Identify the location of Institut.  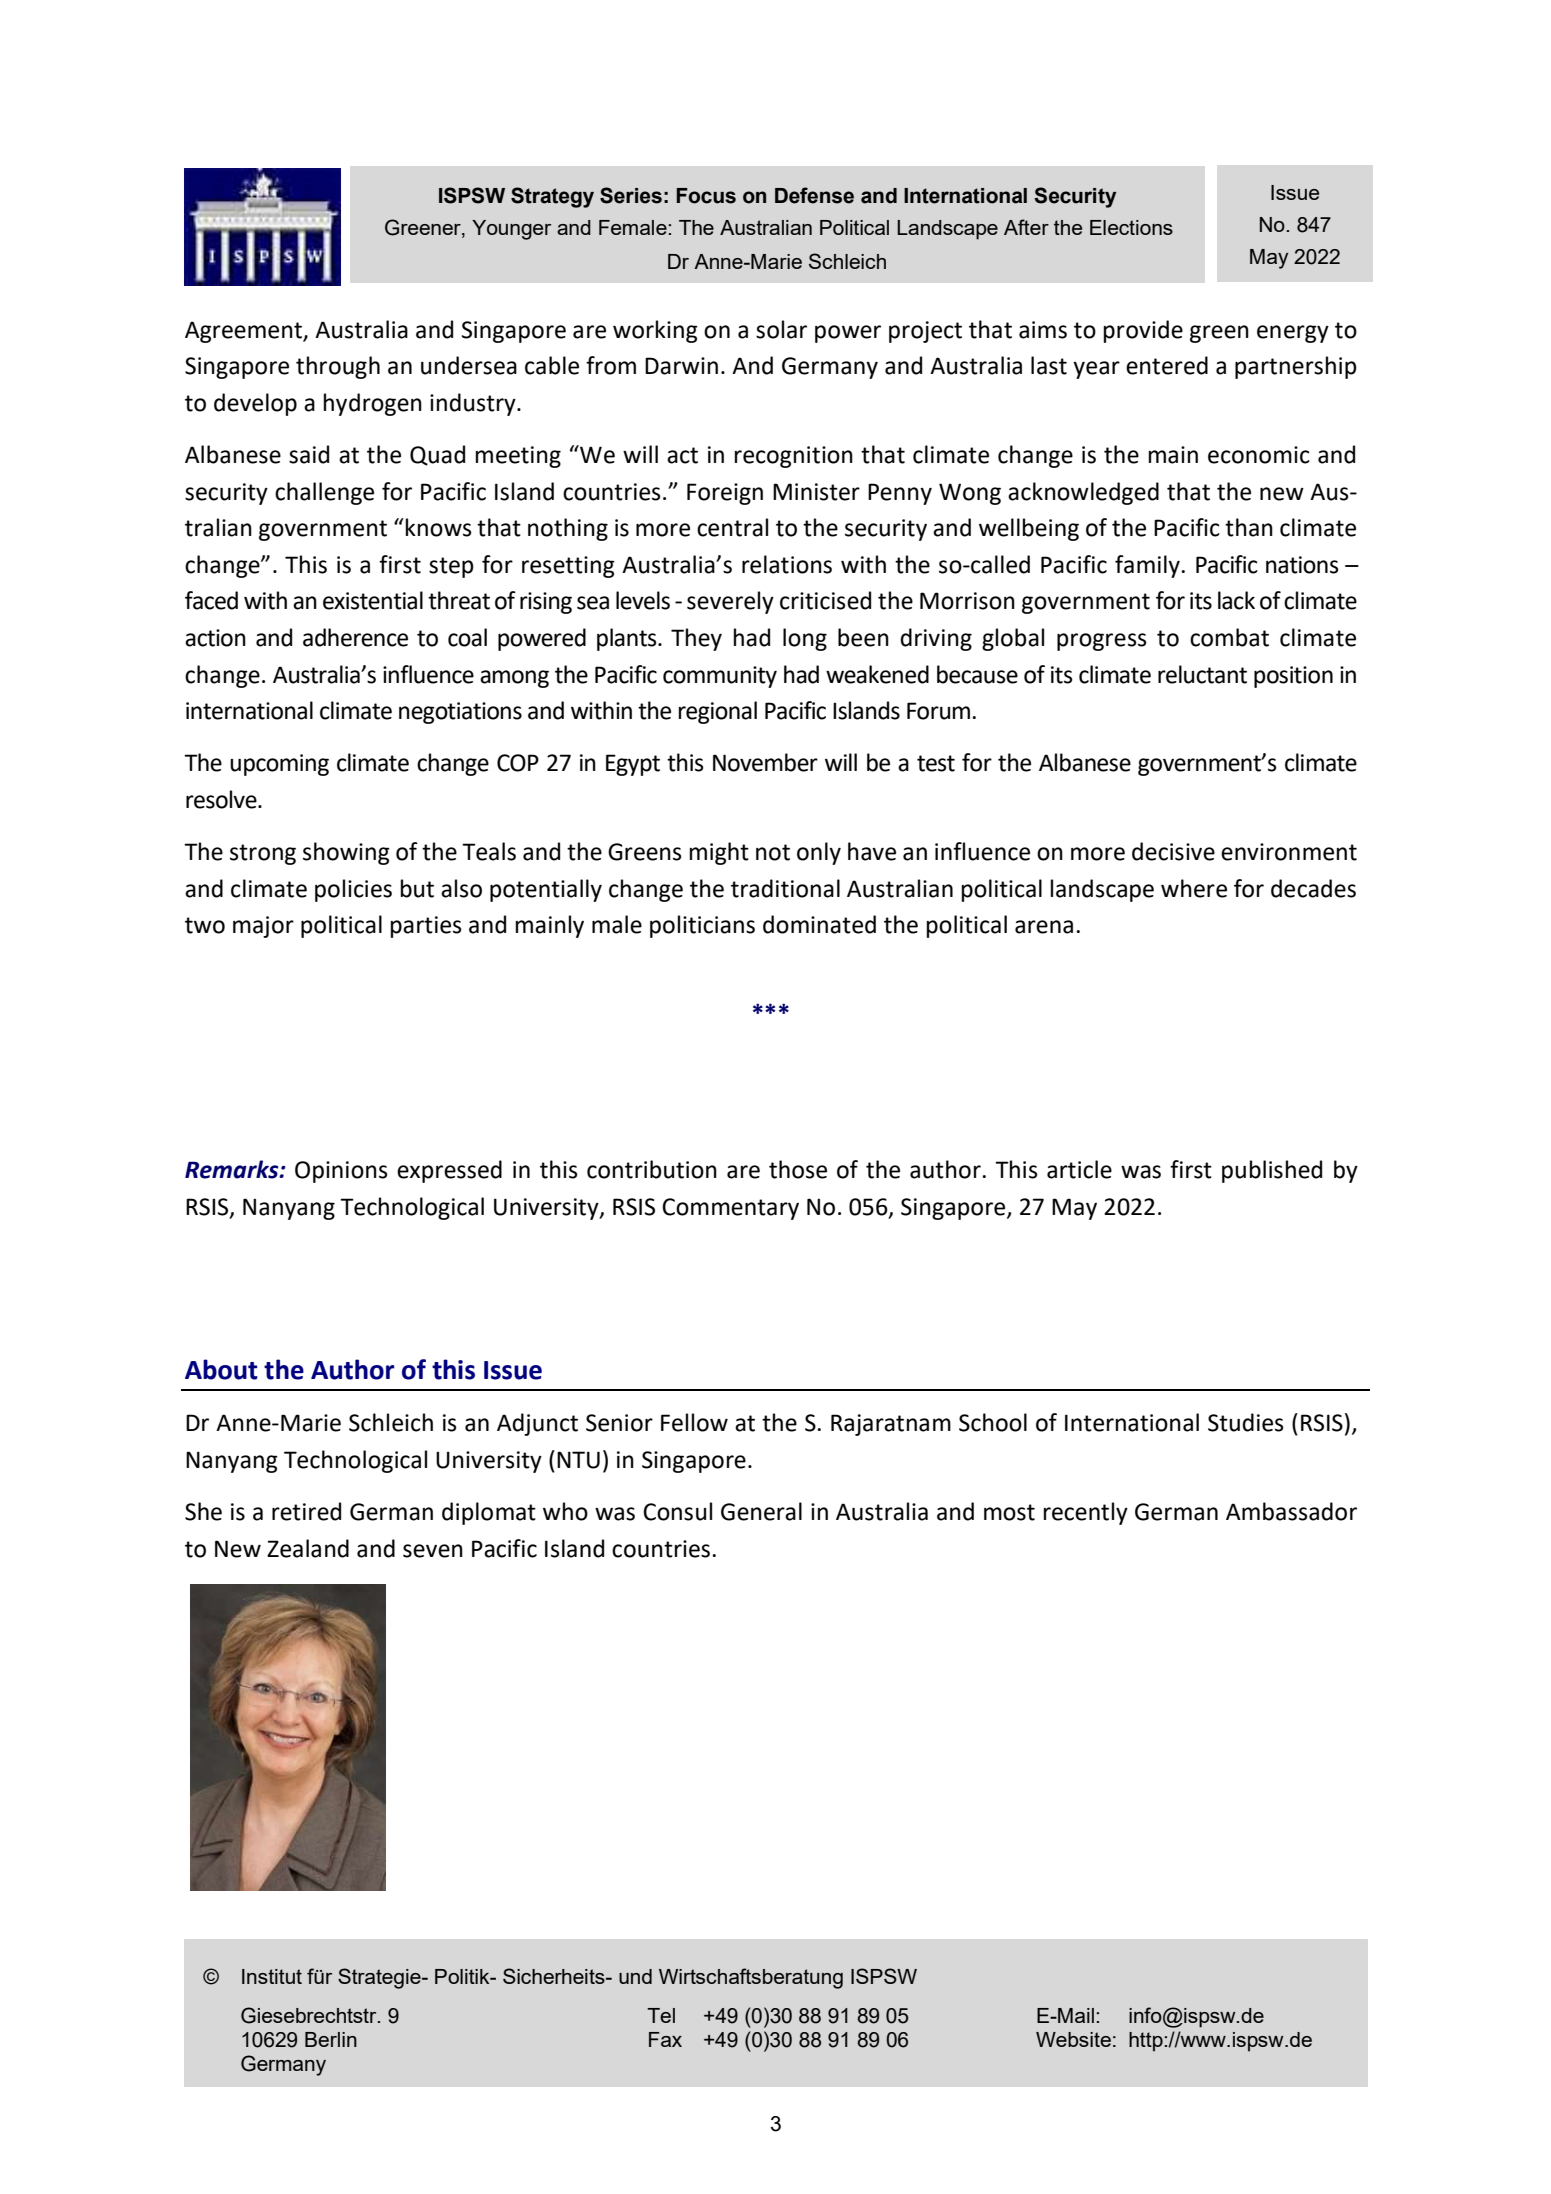
(272, 1976).
